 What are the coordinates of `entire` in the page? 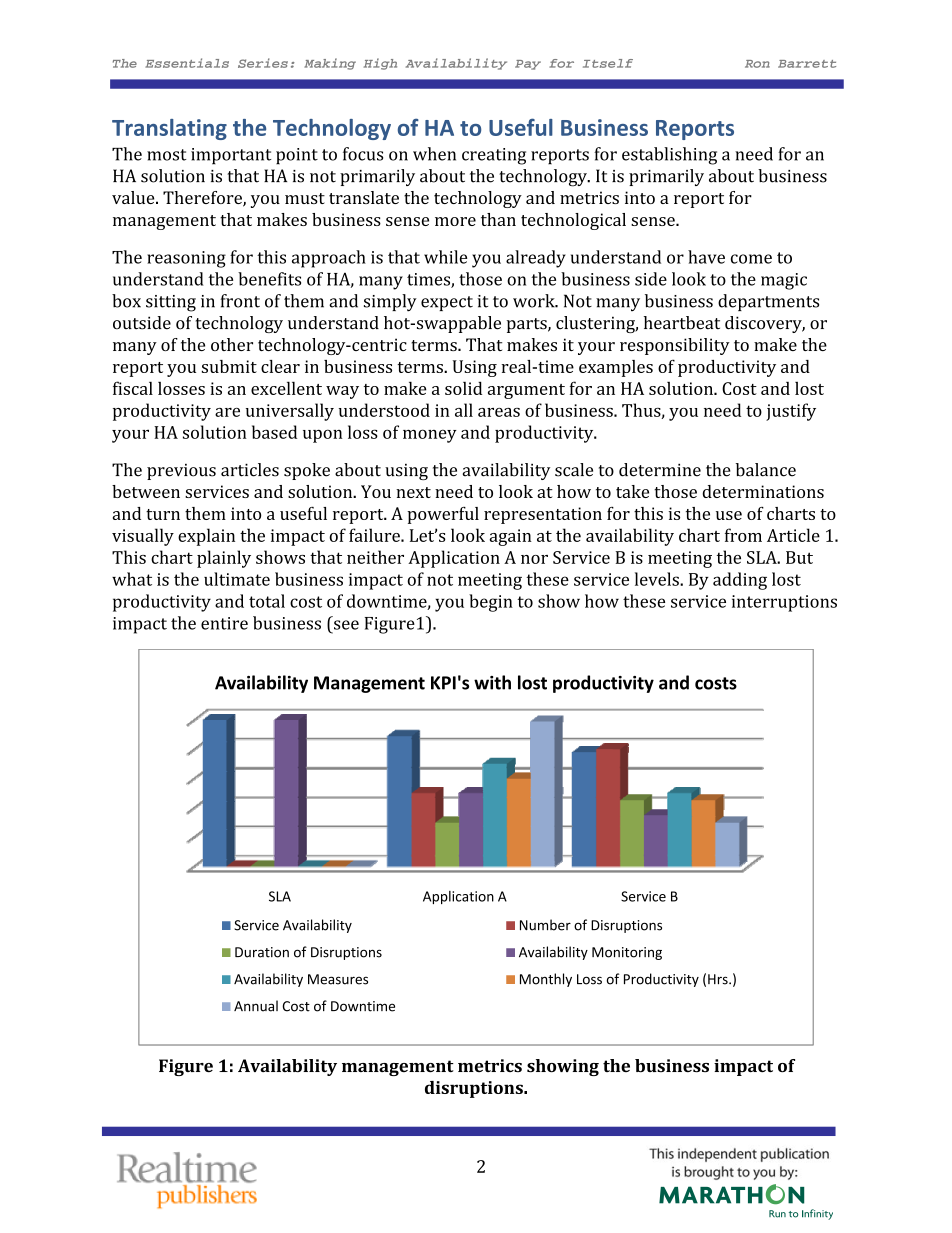 It's located at (224, 623).
